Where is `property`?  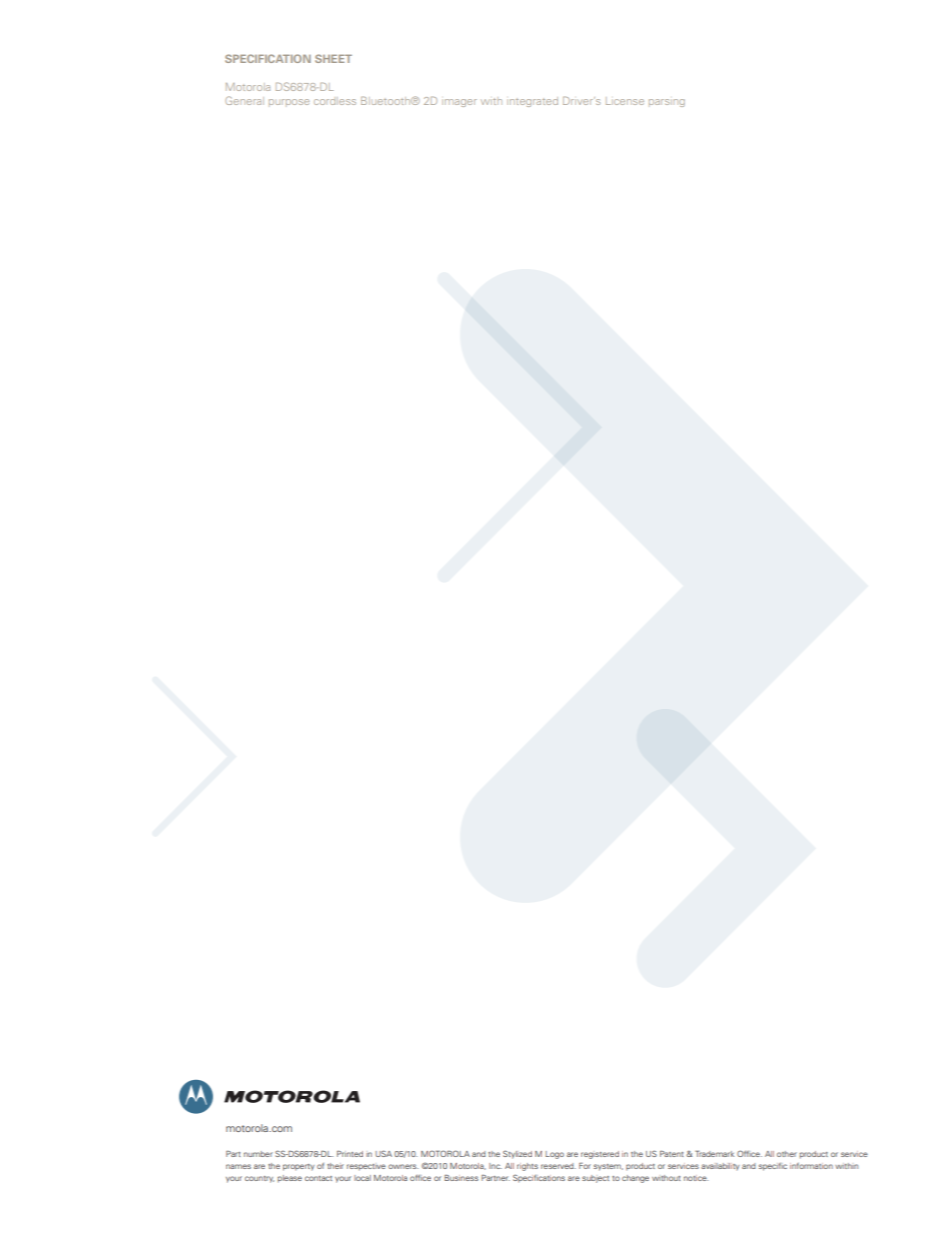
property is located at coordinates (299, 1167).
